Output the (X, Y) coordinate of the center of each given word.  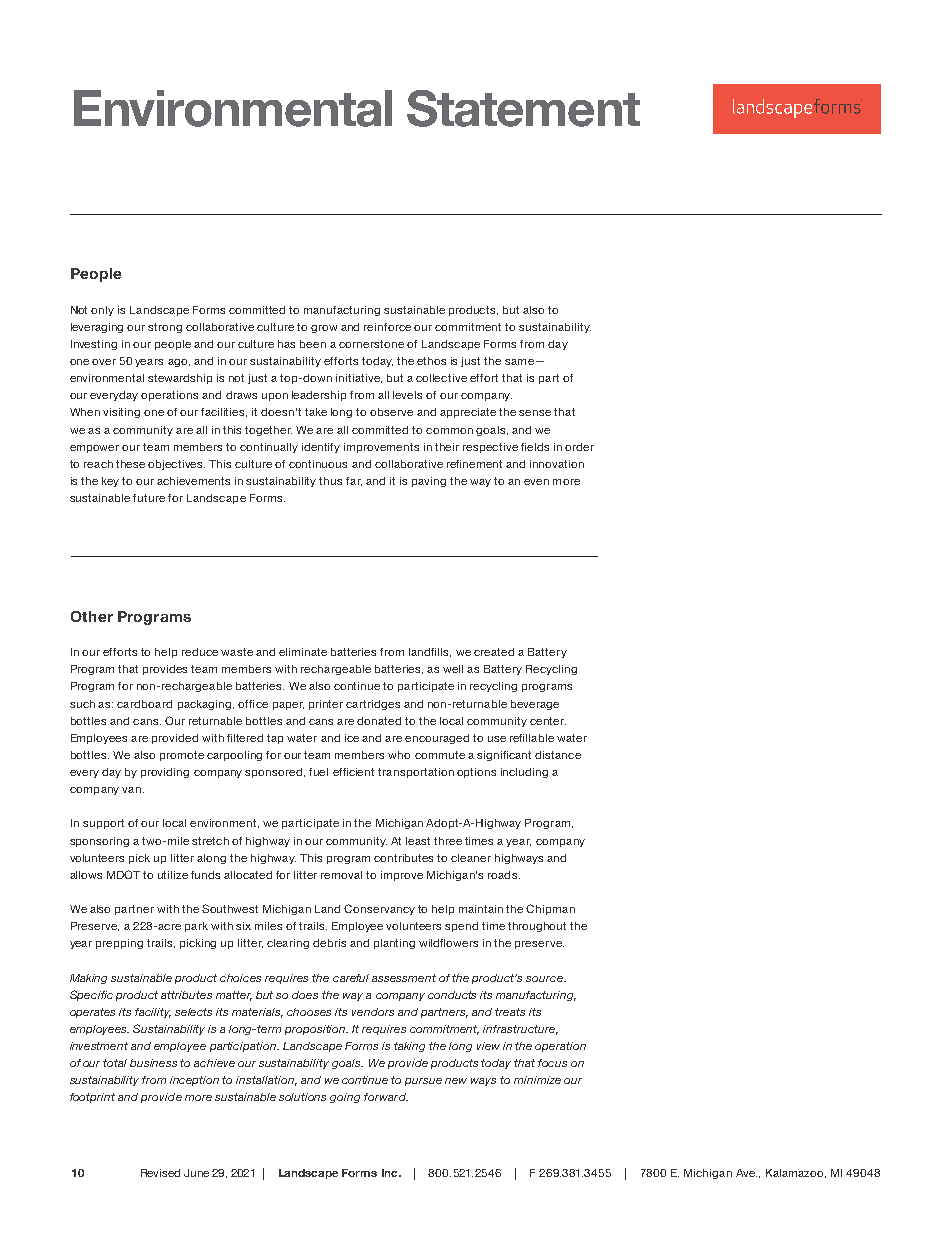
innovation (557, 464)
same (519, 362)
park (196, 927)
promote (182, 756)
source (546, 979)
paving (429, 482)
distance (558, 755)
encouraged (437, 739)
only (102, 311)
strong (165, 328)
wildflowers (448, 943)
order (579, 447)
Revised (160, 1173)
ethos (431, 361)
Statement (523, 108)
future (149, 498)
